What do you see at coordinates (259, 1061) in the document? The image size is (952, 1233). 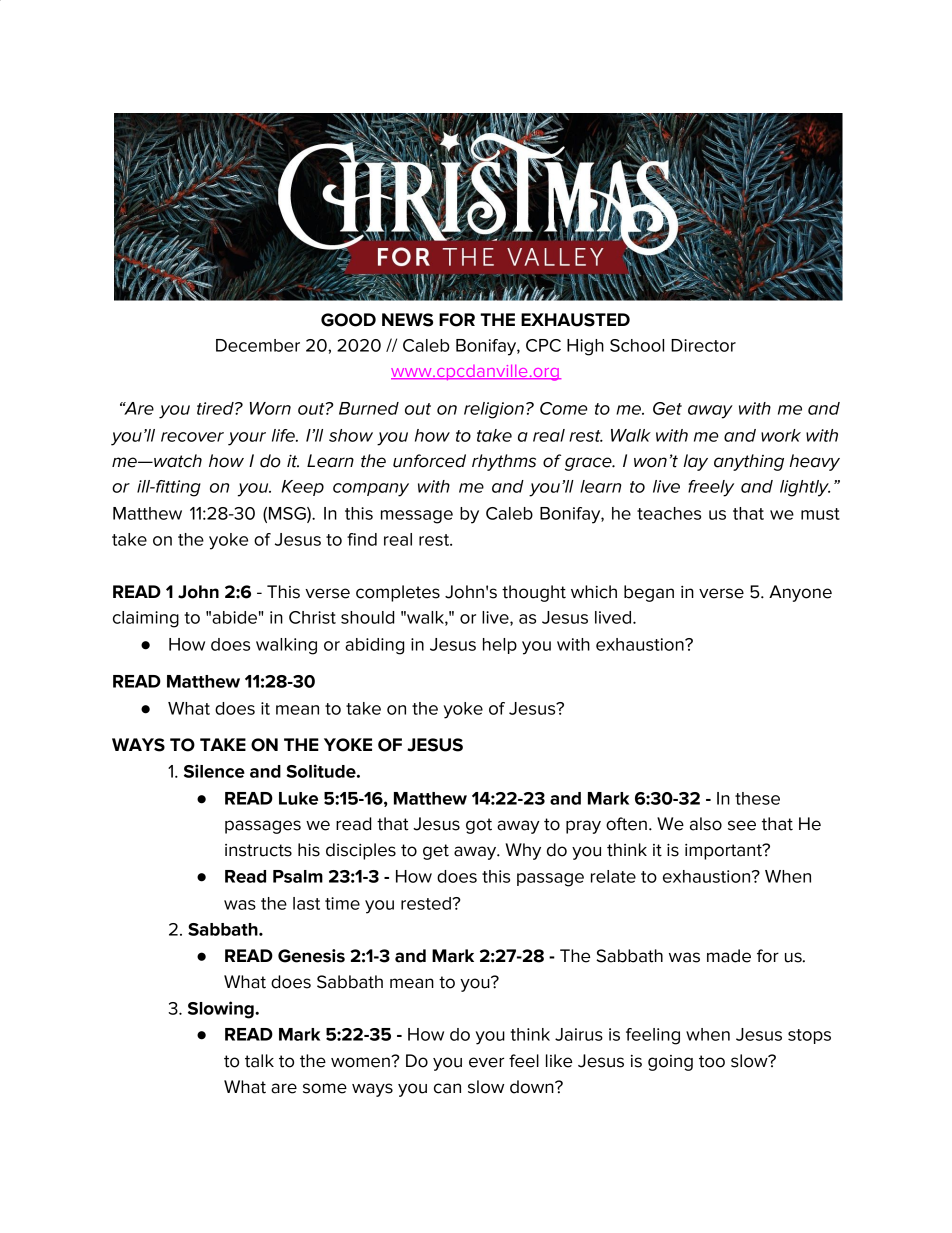 I see `talk` at bounding box center [259, 1061].
